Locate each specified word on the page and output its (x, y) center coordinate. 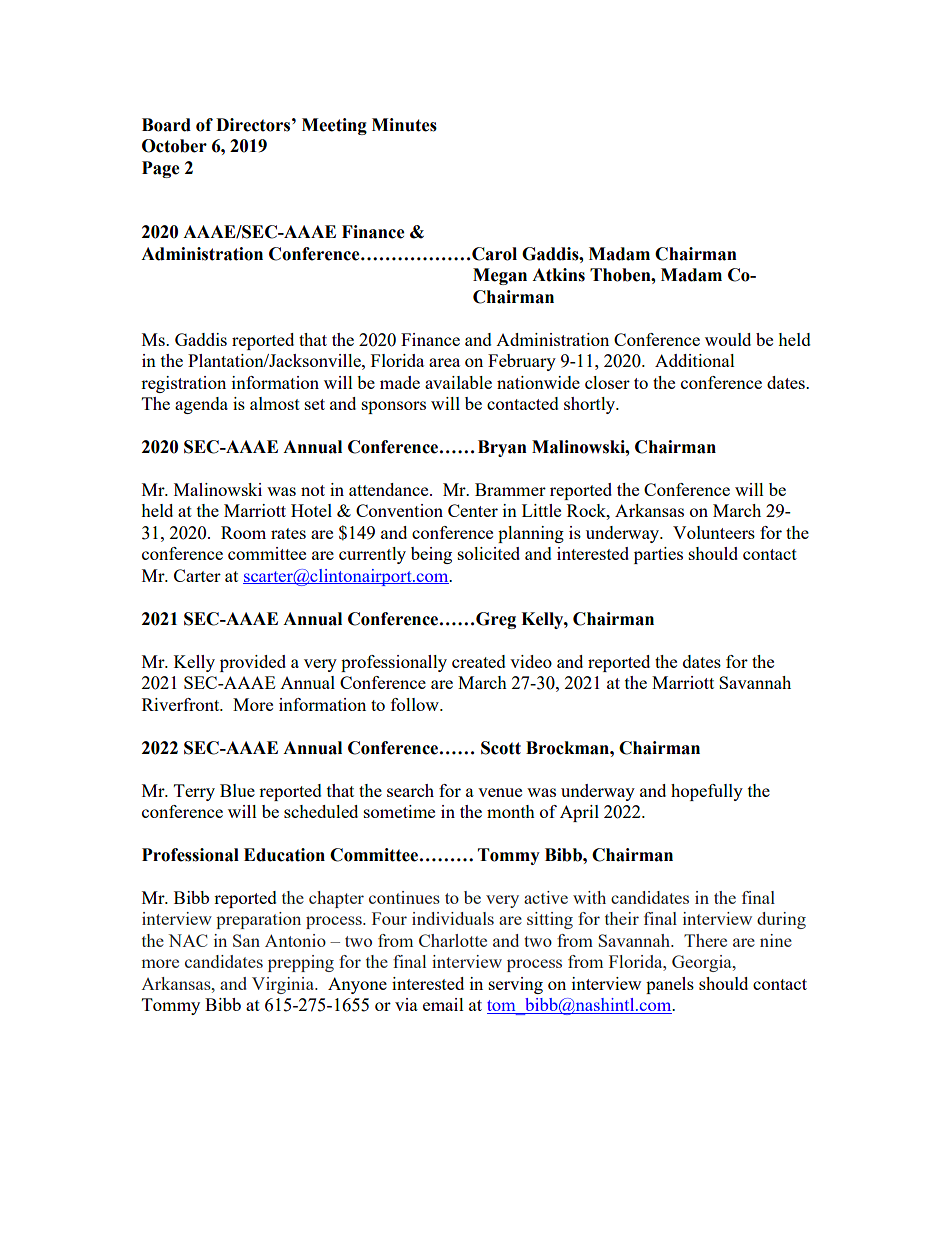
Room (243, 532)
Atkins (558, 275)
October (174, 146)
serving (516, 985)
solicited (489, 553)
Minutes (404, 125)
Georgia (703, 963)
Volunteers (714, 532)
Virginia (284, 985)
